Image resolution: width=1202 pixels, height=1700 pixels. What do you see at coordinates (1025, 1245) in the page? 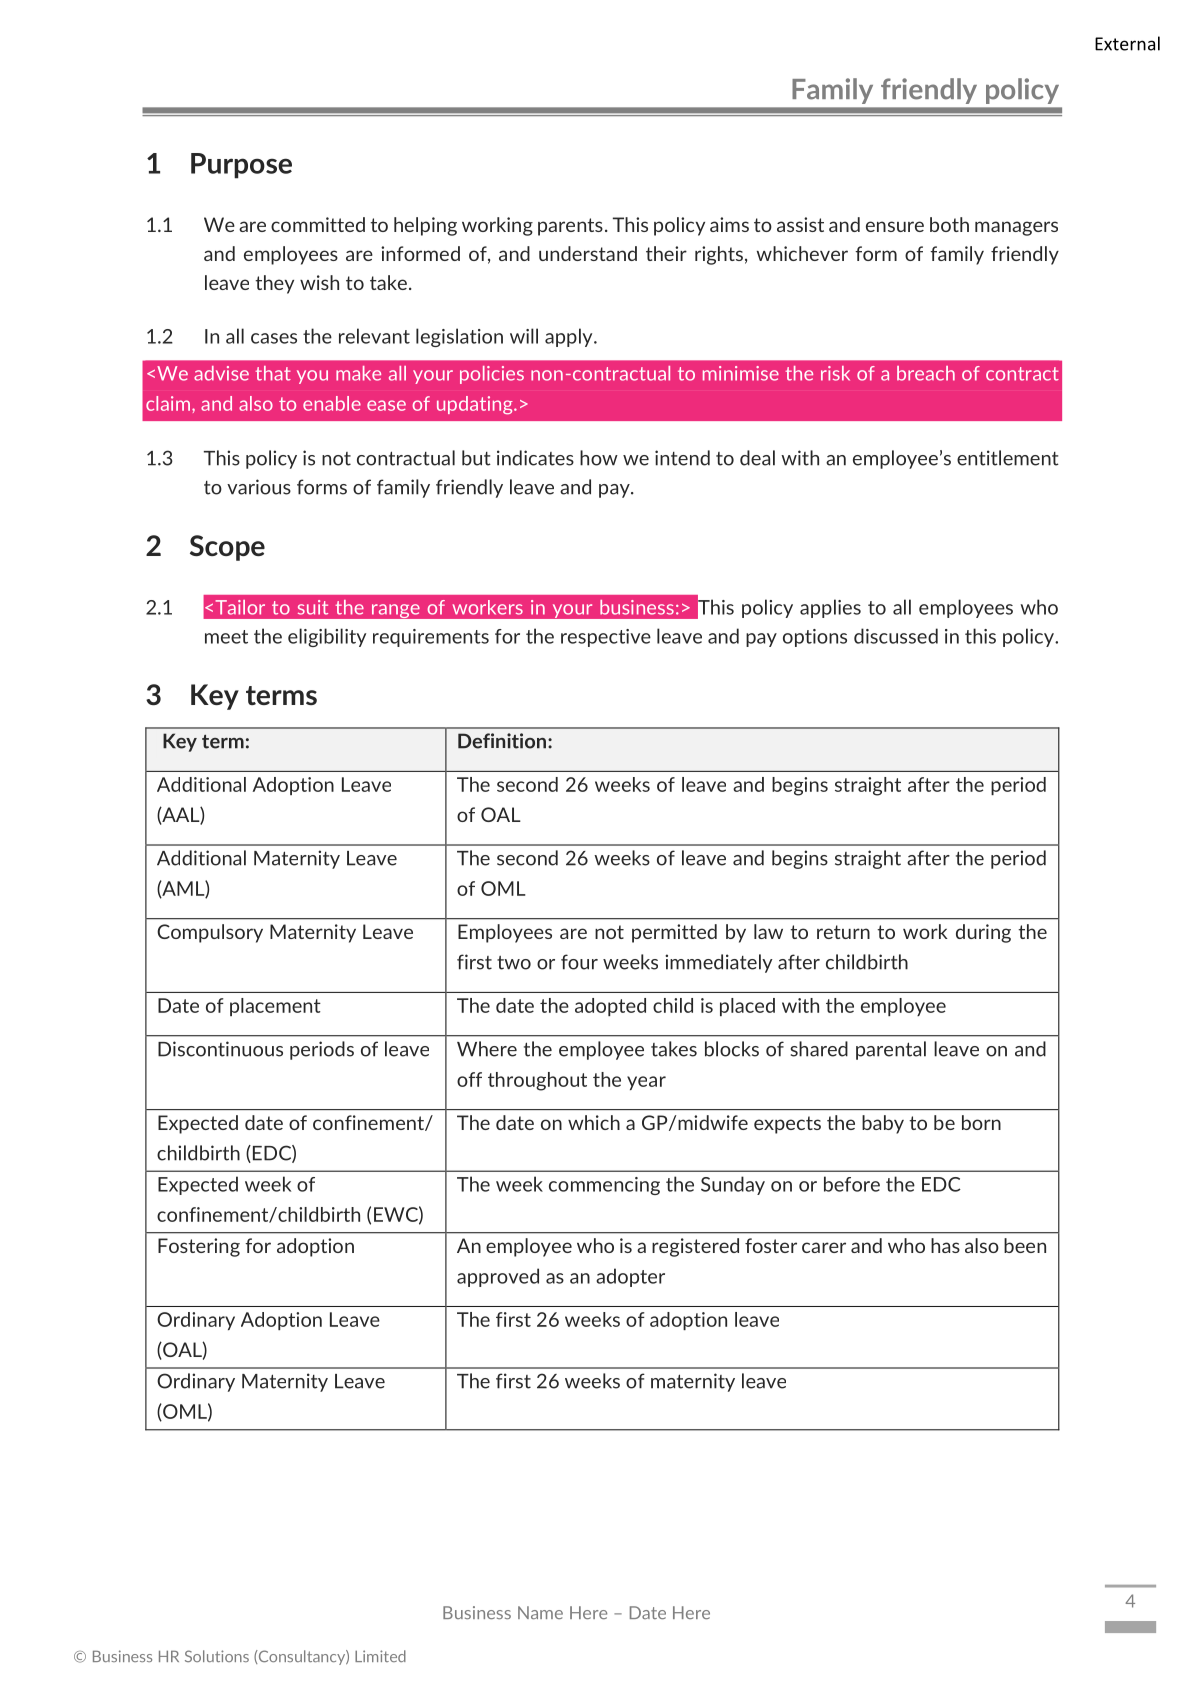
I see `been` at bounding box center [1025, 1245].
